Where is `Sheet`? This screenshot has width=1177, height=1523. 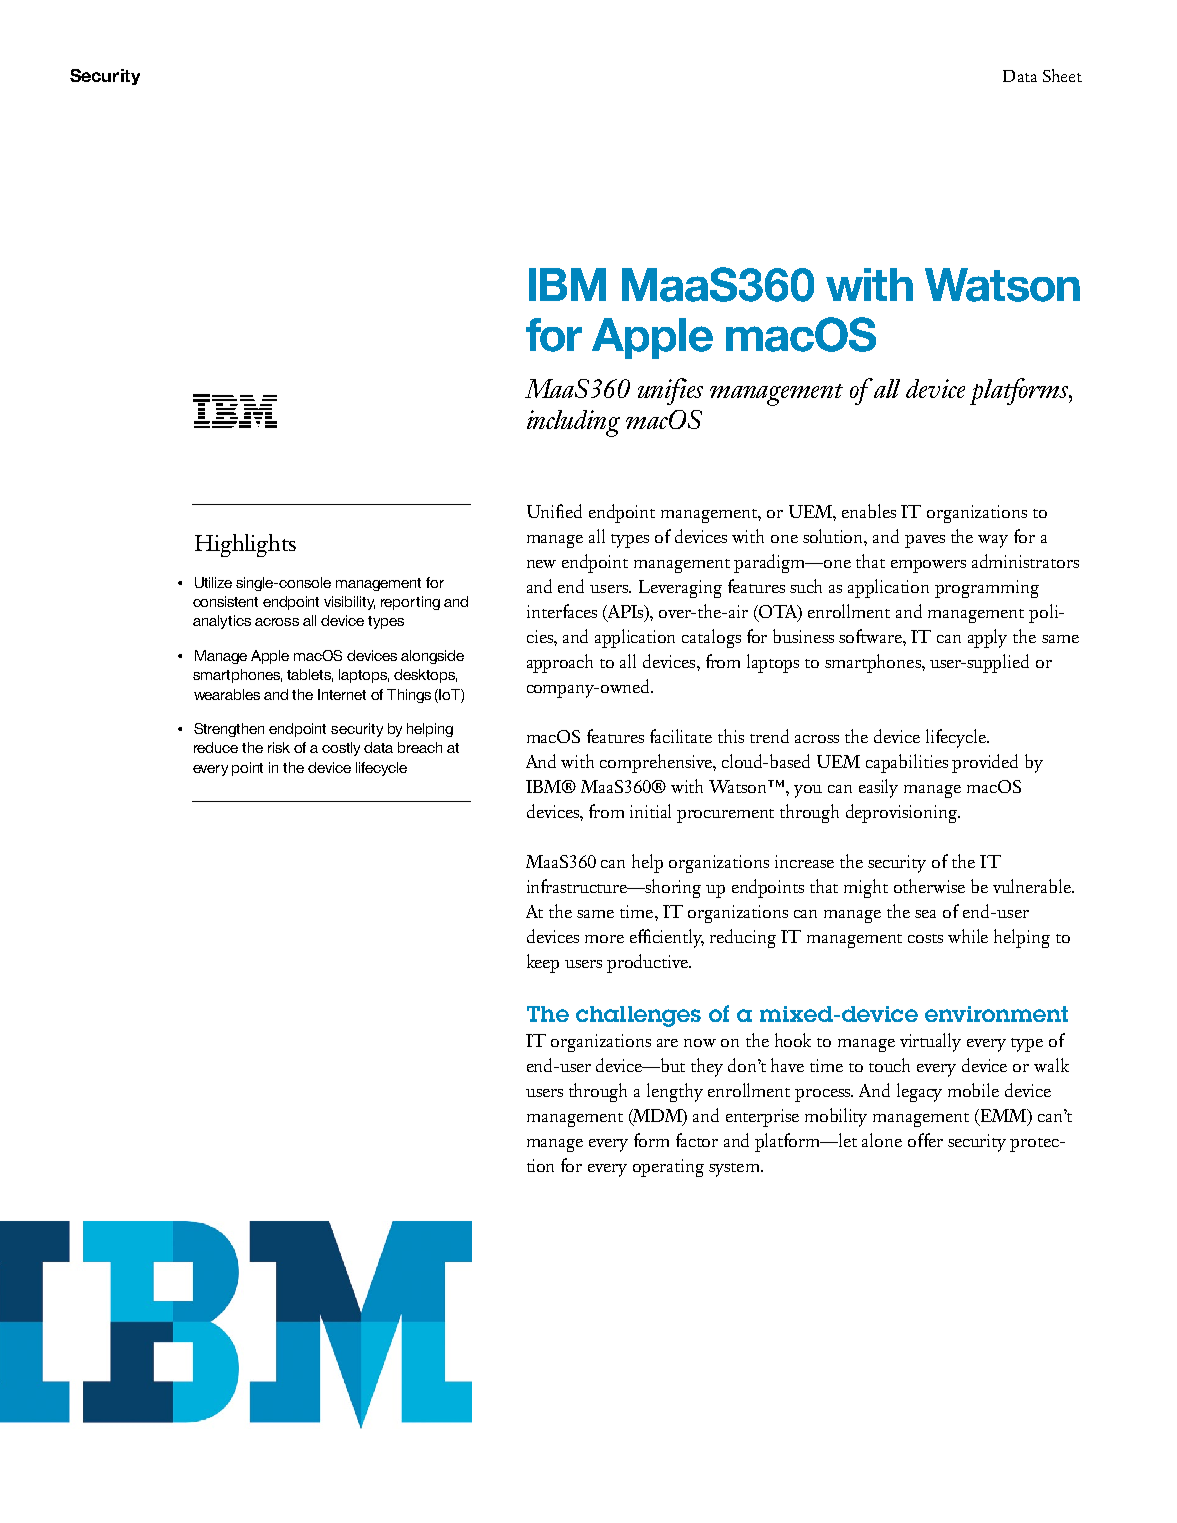 Sheet is located at coordinates (1062, 75).
